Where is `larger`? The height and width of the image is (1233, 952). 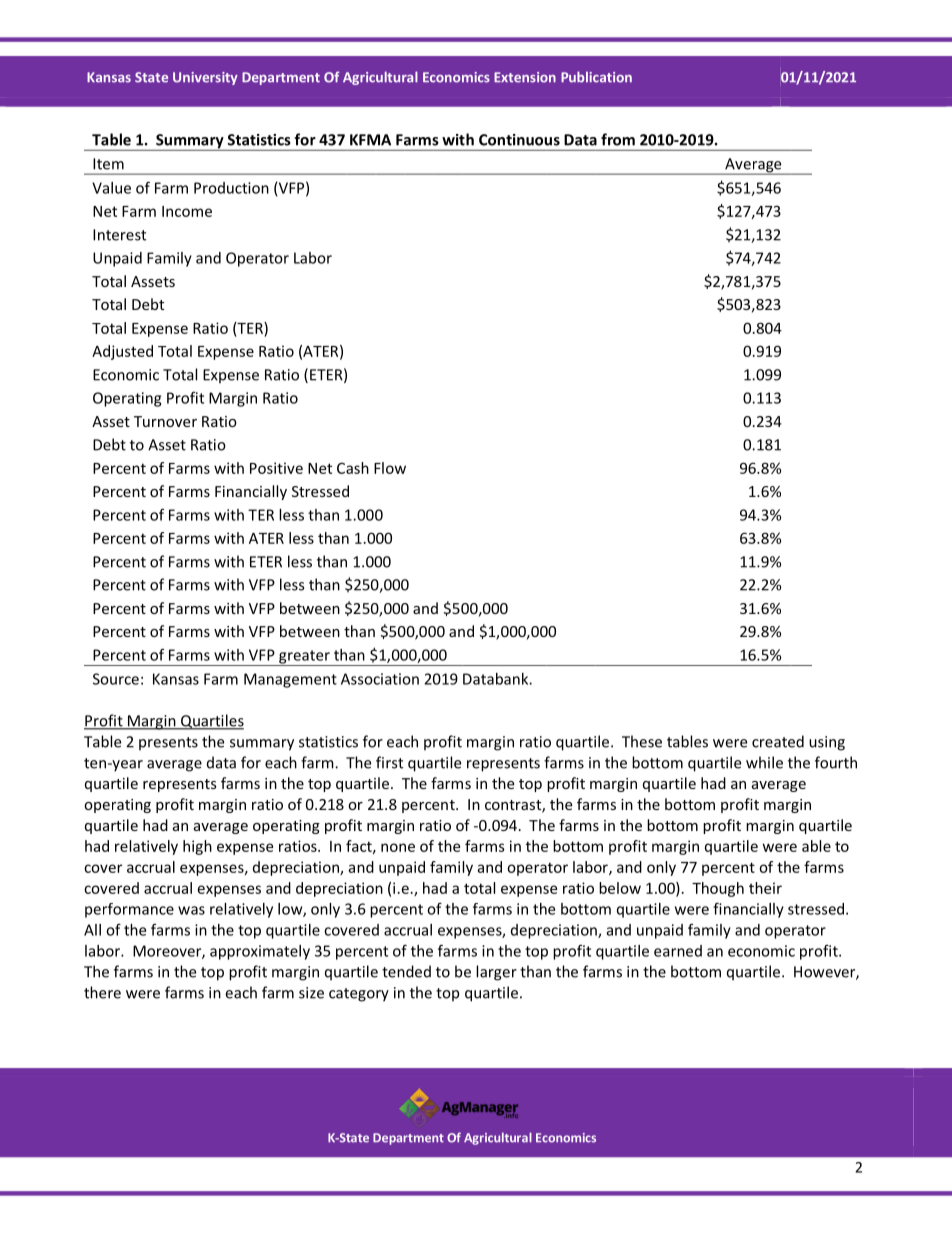 larger is located at coordinates (496, 973).
